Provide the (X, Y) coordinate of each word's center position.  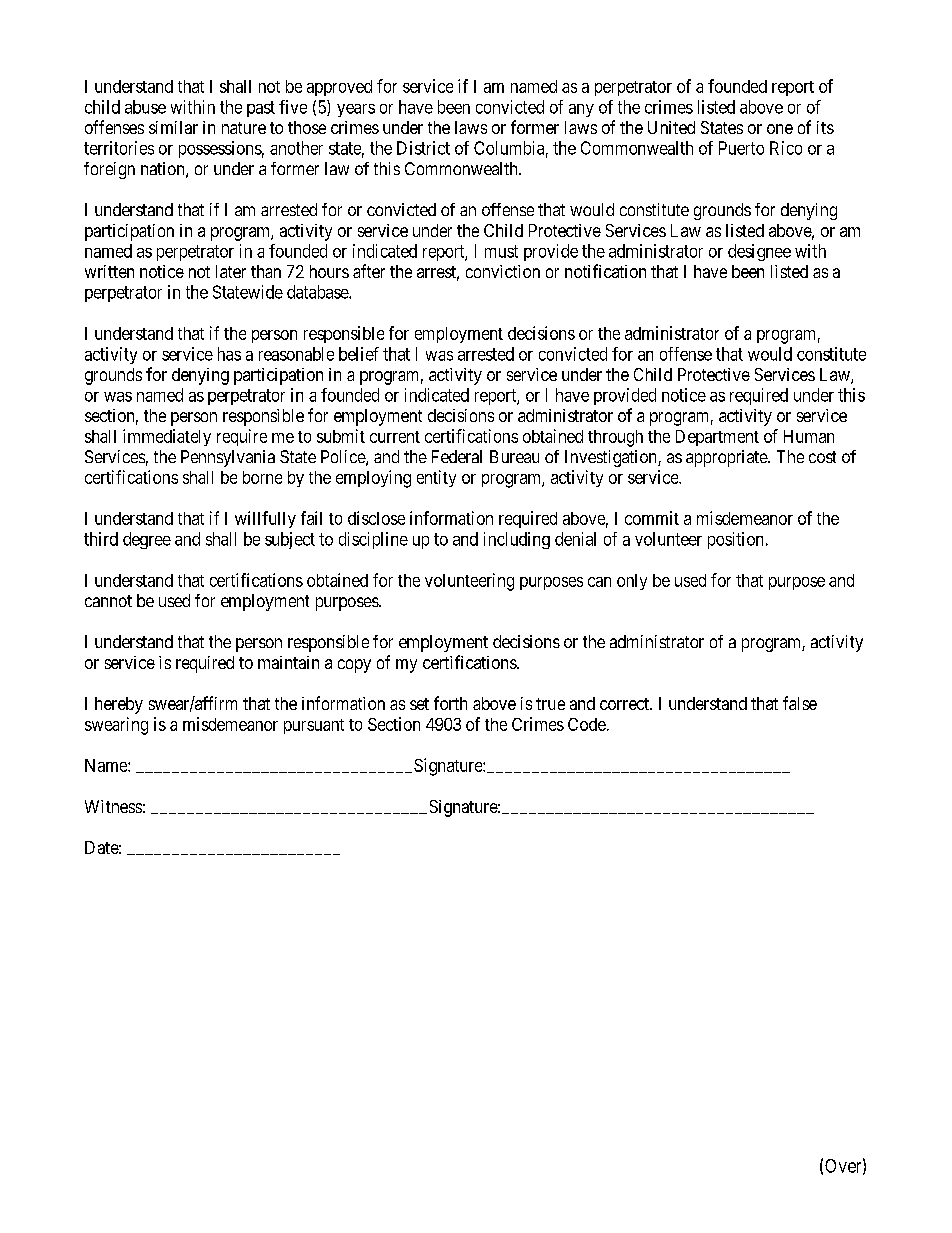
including (517, 540)
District (423, 148)
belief (359, 354)
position (735, 540)
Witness (113, 806)
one (780, 129)
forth (450, 703)
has (229, 354)
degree (147, 540)
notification (605, 271)
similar (173, 127)
